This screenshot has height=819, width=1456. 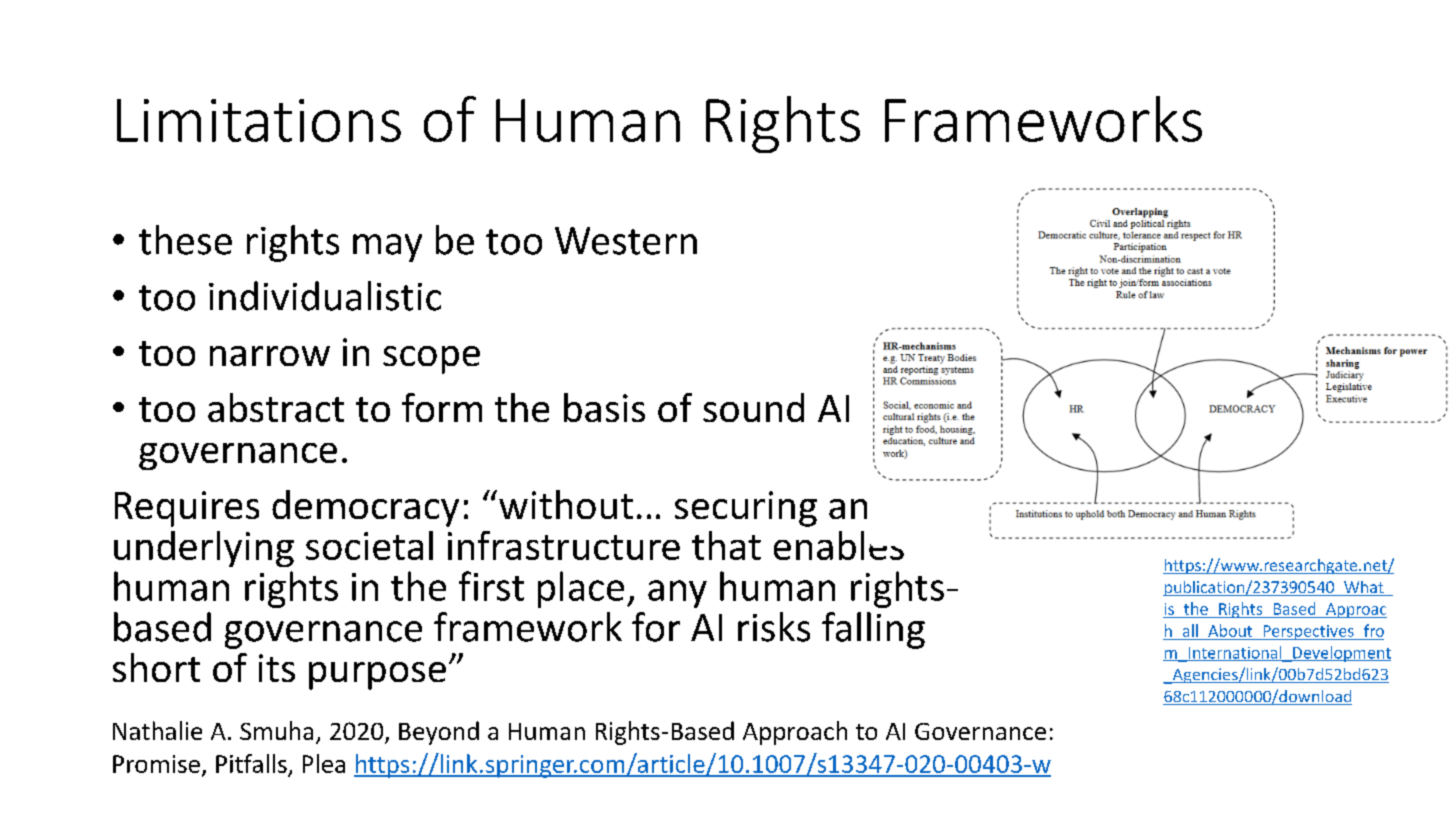 What do you see at coordinates (564, 545) in the screenshot?
I see `infrastructure` at bounding box center [564, 545].
